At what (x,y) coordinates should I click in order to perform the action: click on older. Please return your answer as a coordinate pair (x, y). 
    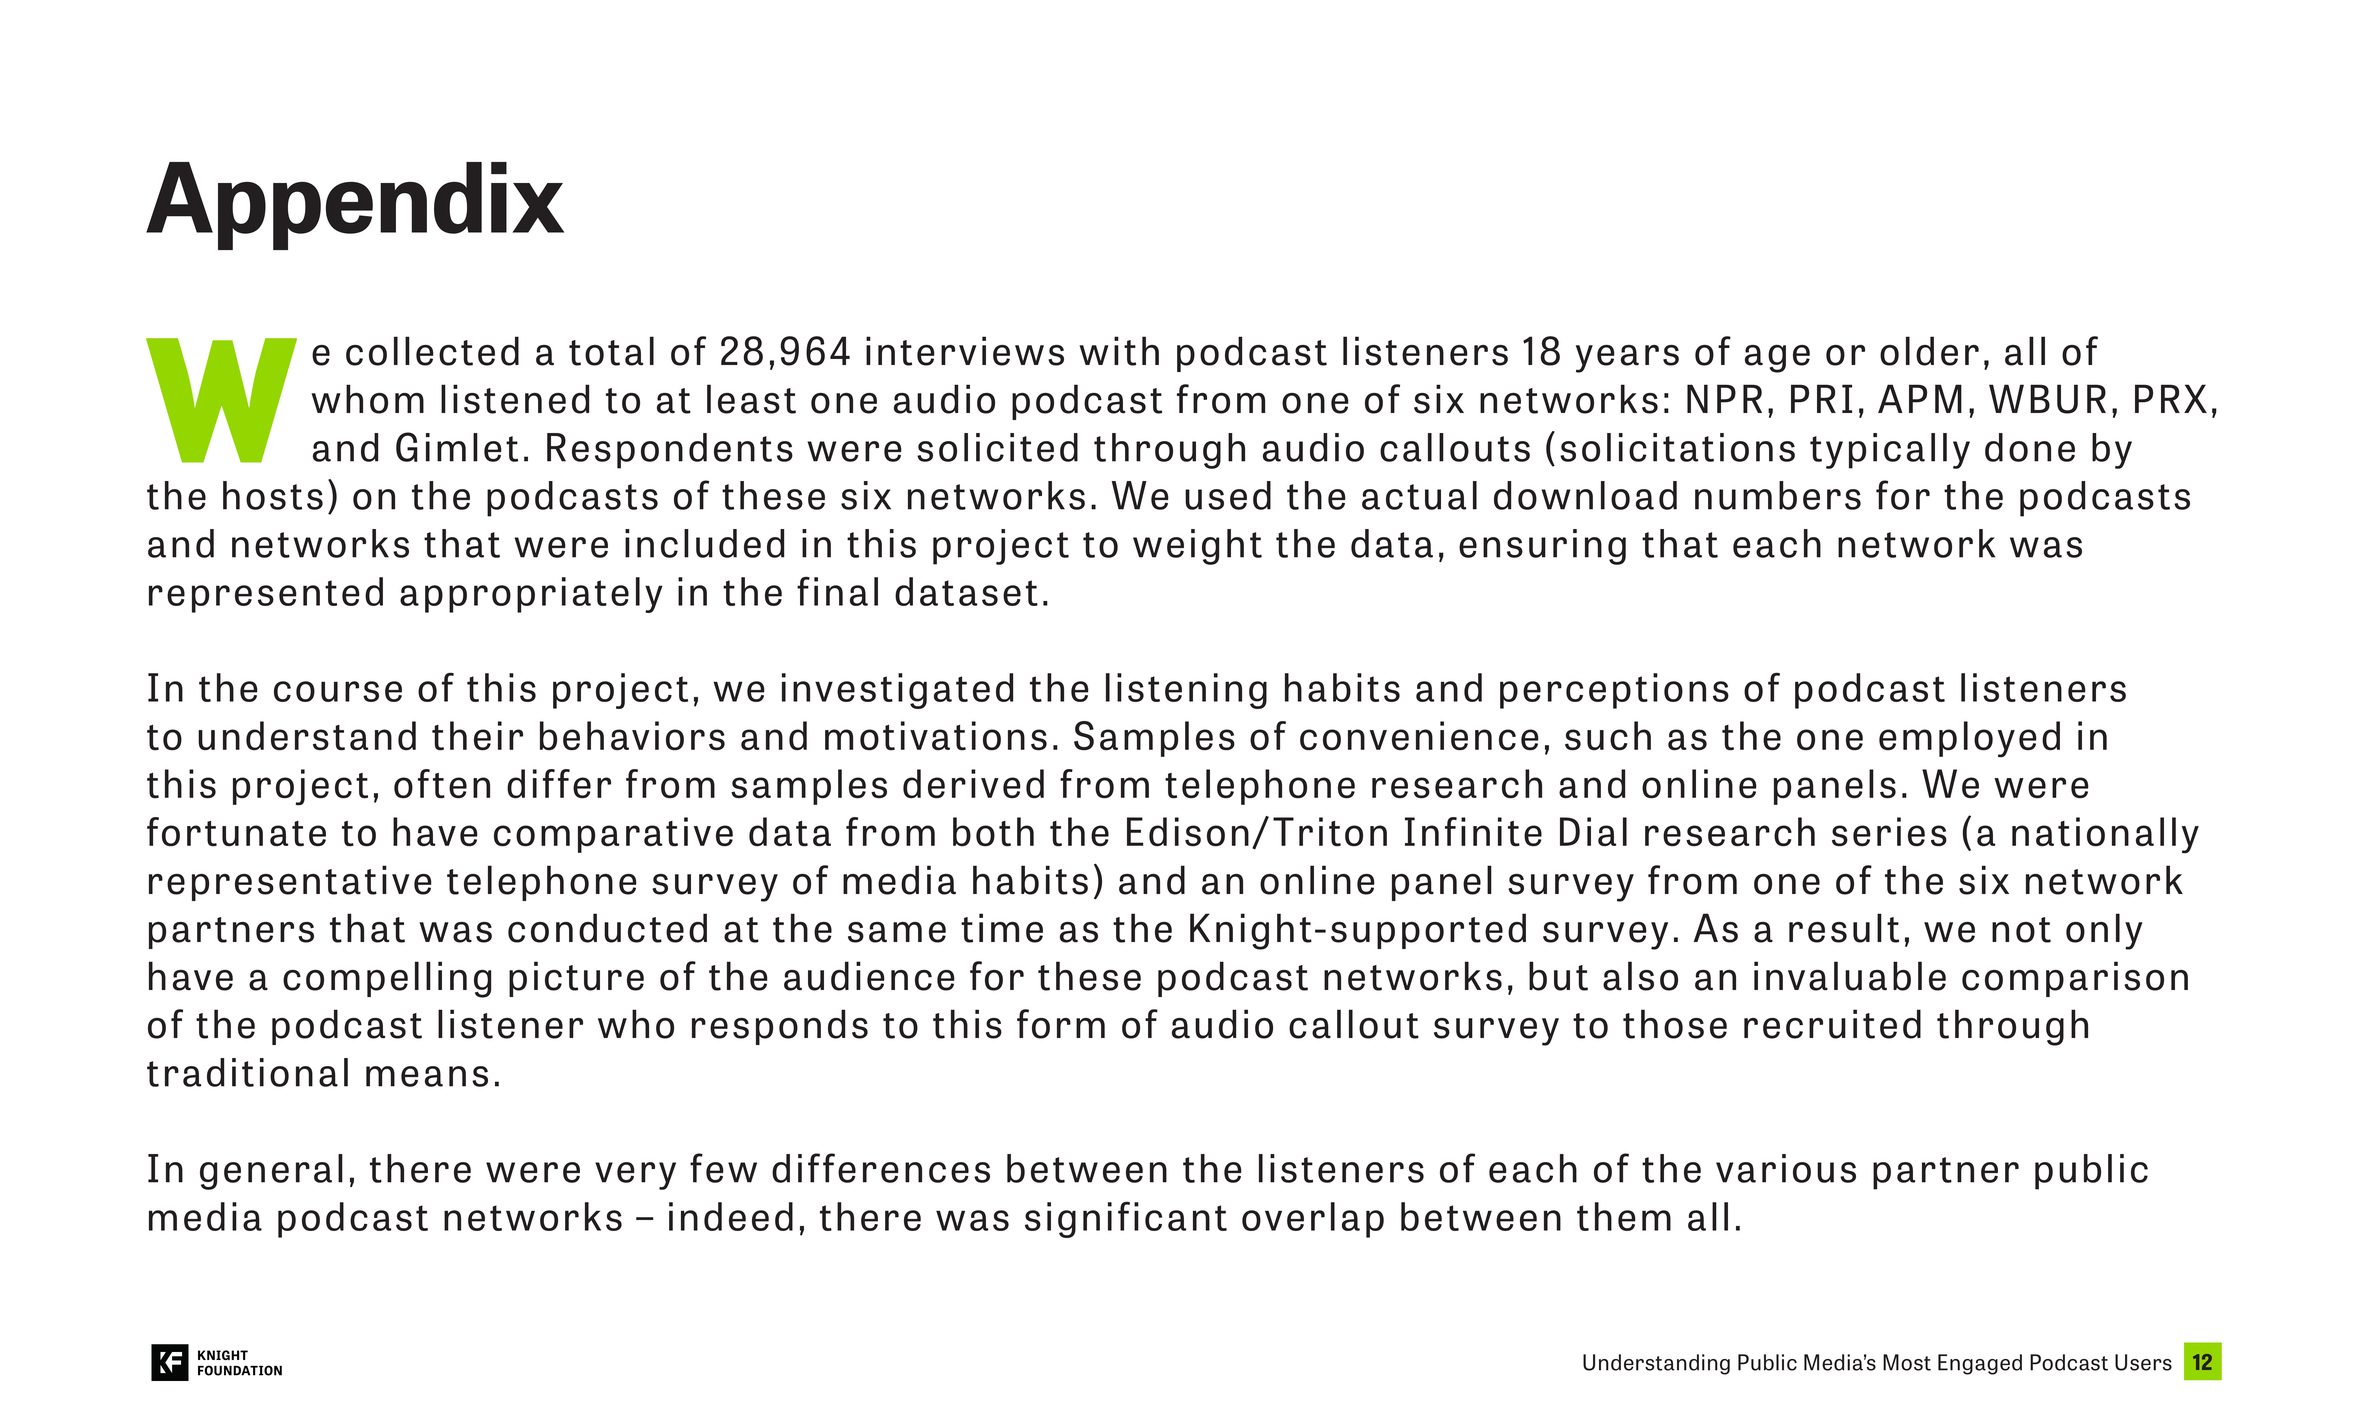
    Looking at the image, I should click on (1929, 351).
